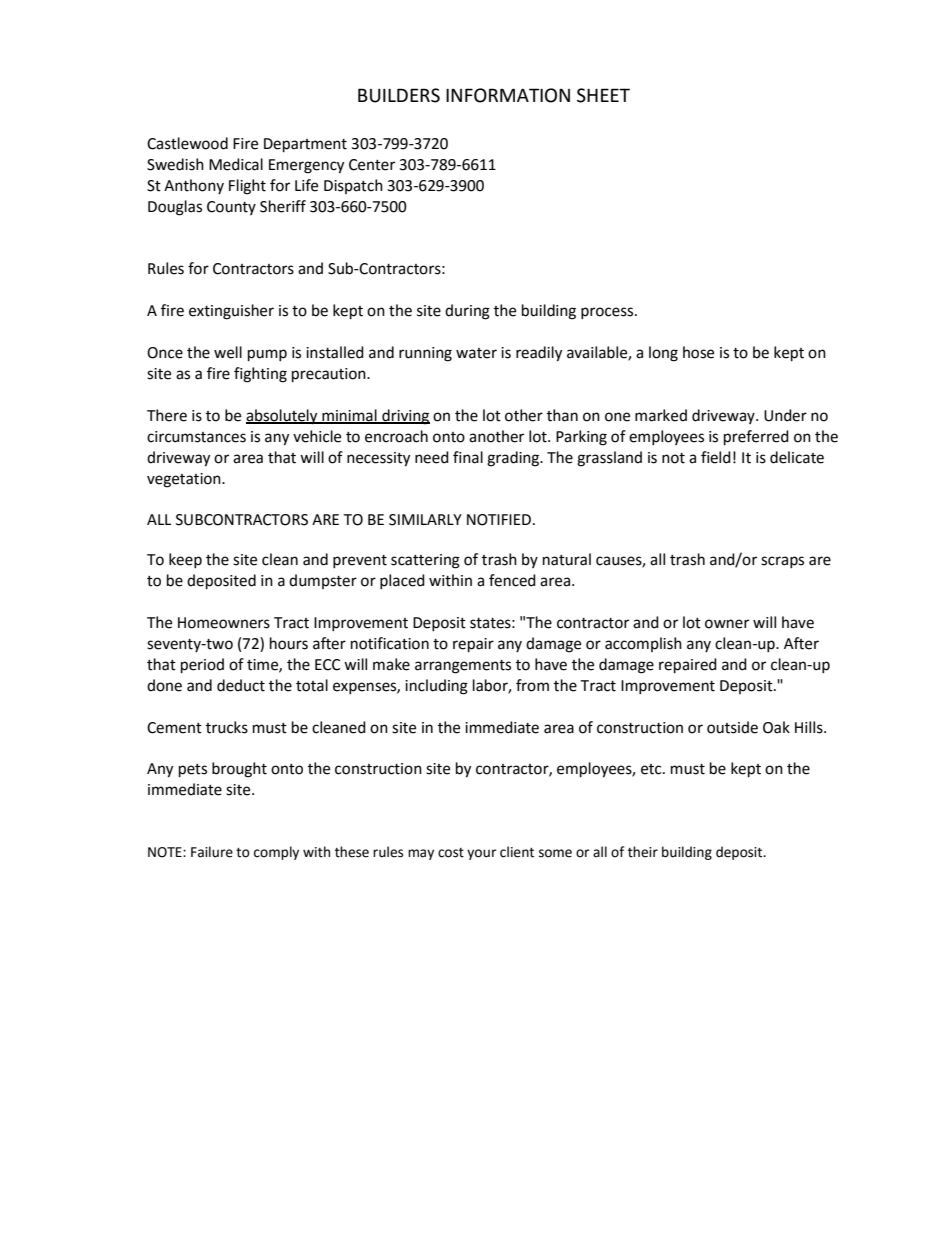 This screenshot has height=1233, width=952. Describe the element at coordinates (305, 145) in the screenshot. I see `Department` at that location.
